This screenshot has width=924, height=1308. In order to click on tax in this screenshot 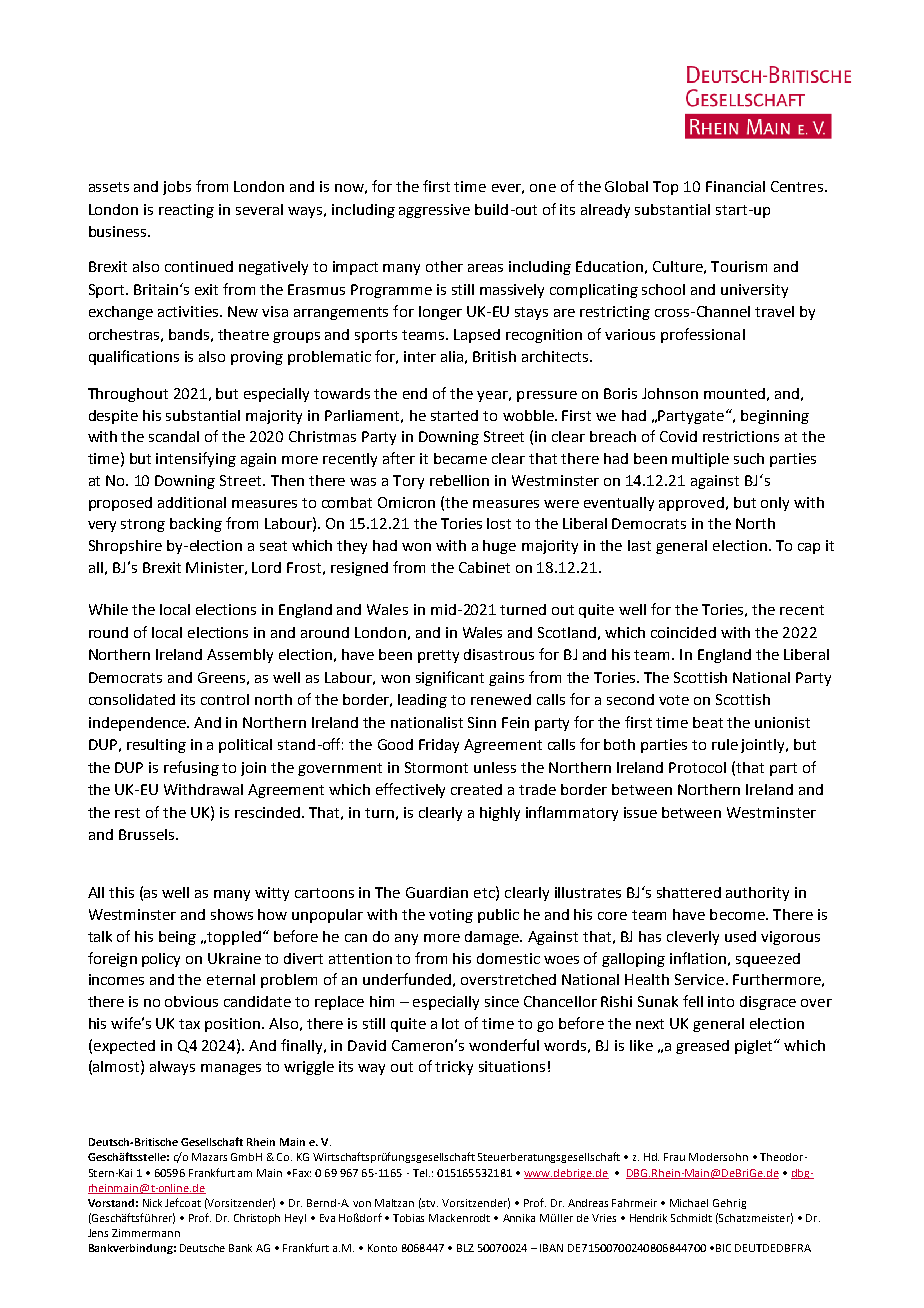, I will do `click(189, 1024)`.
